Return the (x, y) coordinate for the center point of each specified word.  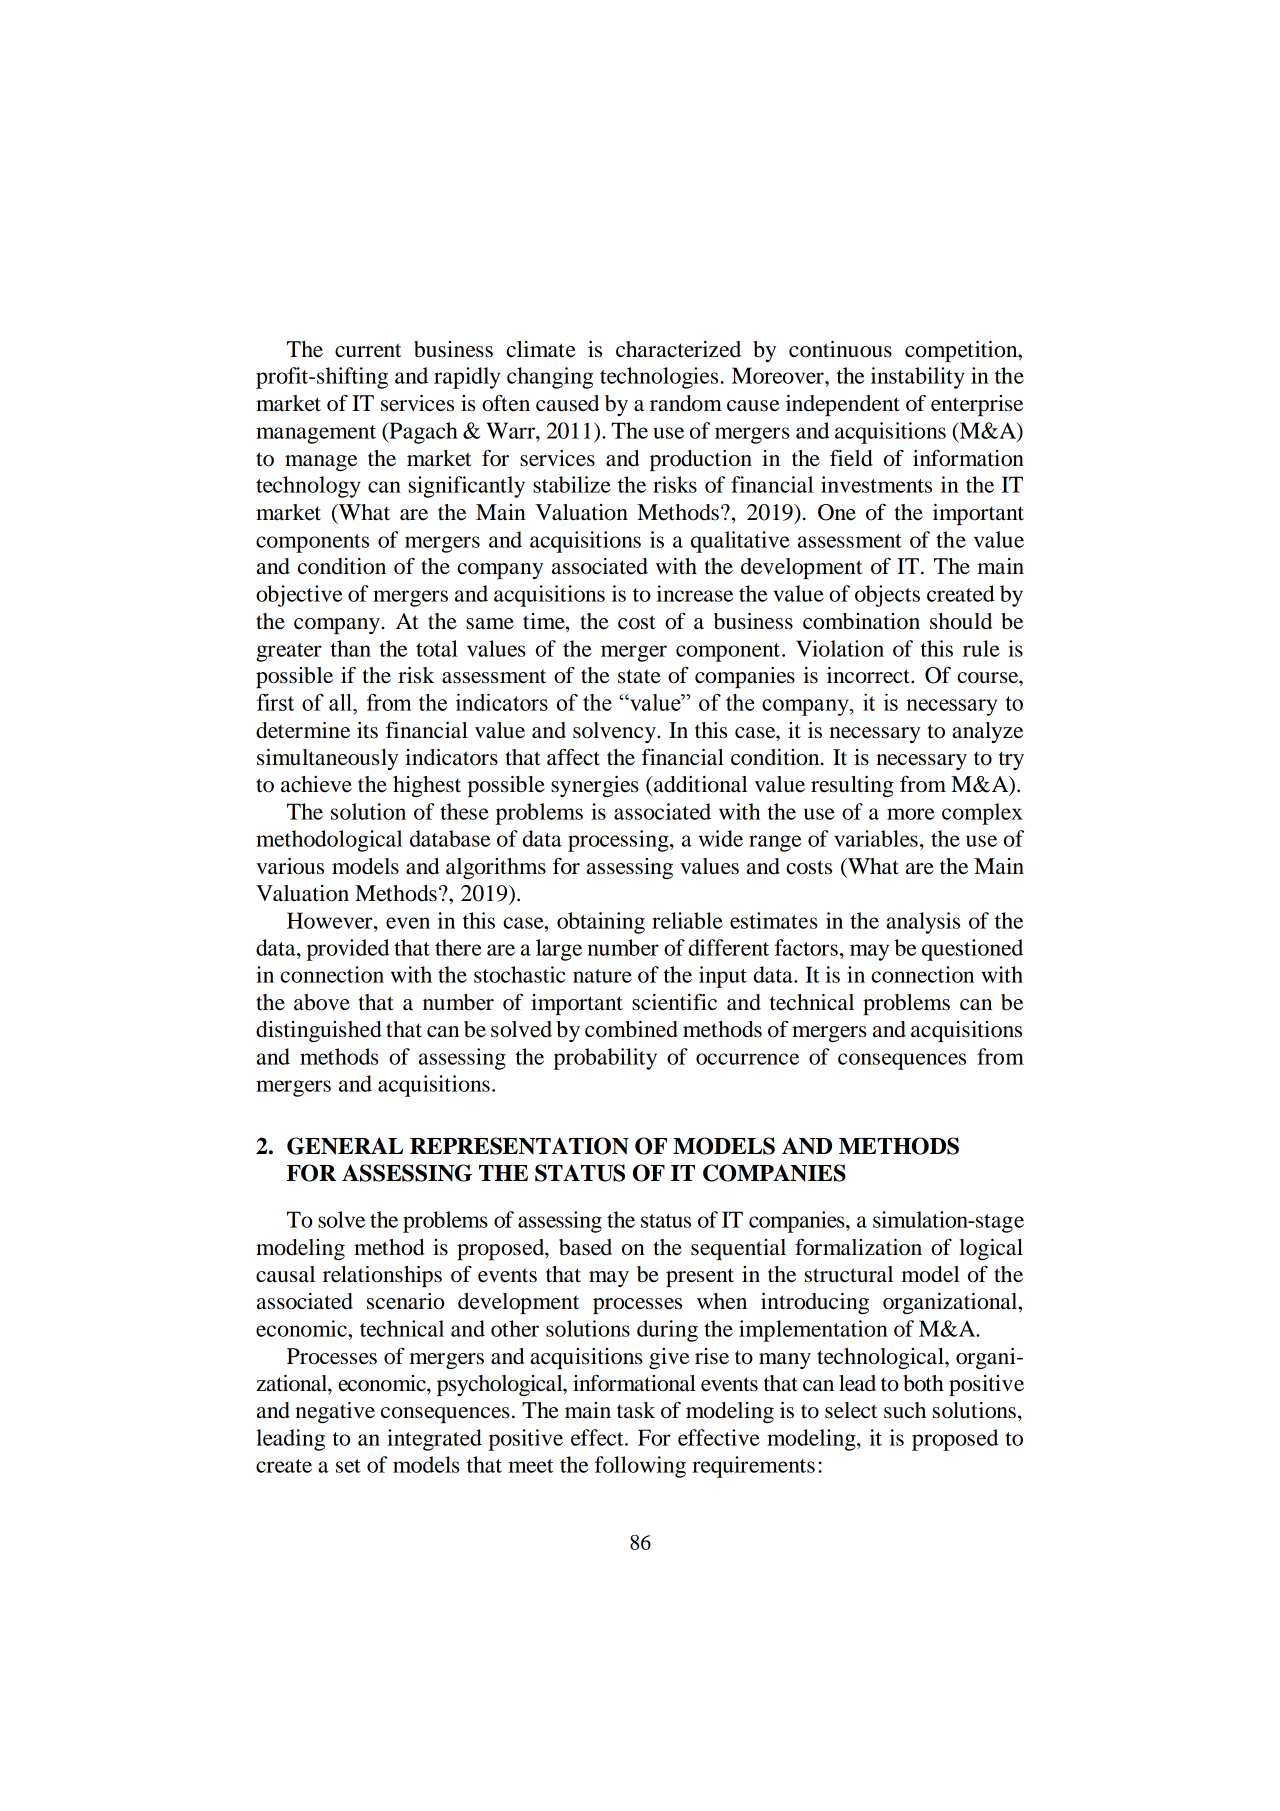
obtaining (601, 923)
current (368, 350)
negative (335, 1412)
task (636, 1410)
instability (918, 378)
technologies (659, 378)
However (331, 920)
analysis (923, 923)
